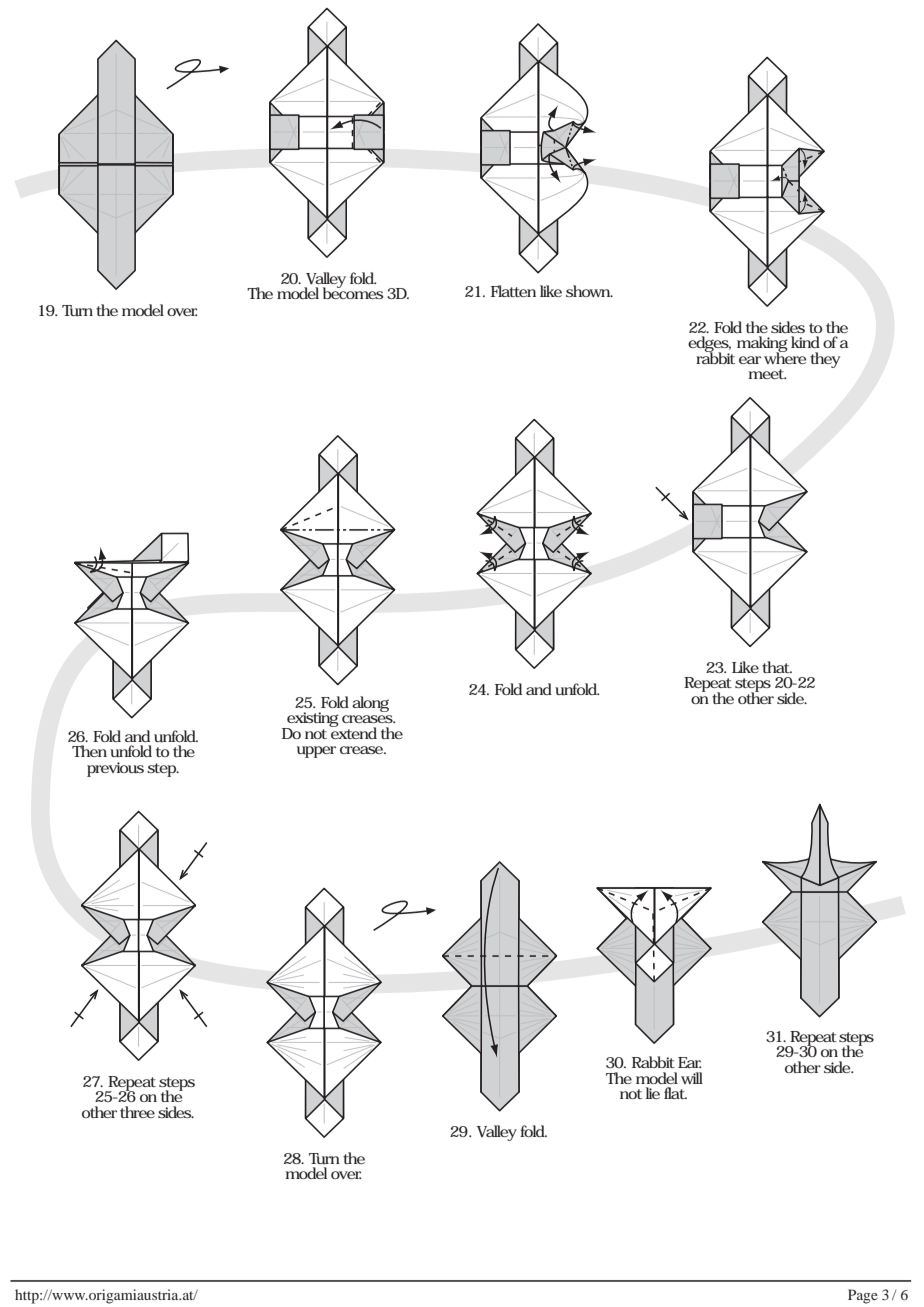 This screenshot has height=1307, width=924. Describe the element at coordinates (115, 769) in the screenshot. I see `previous` at that location.
